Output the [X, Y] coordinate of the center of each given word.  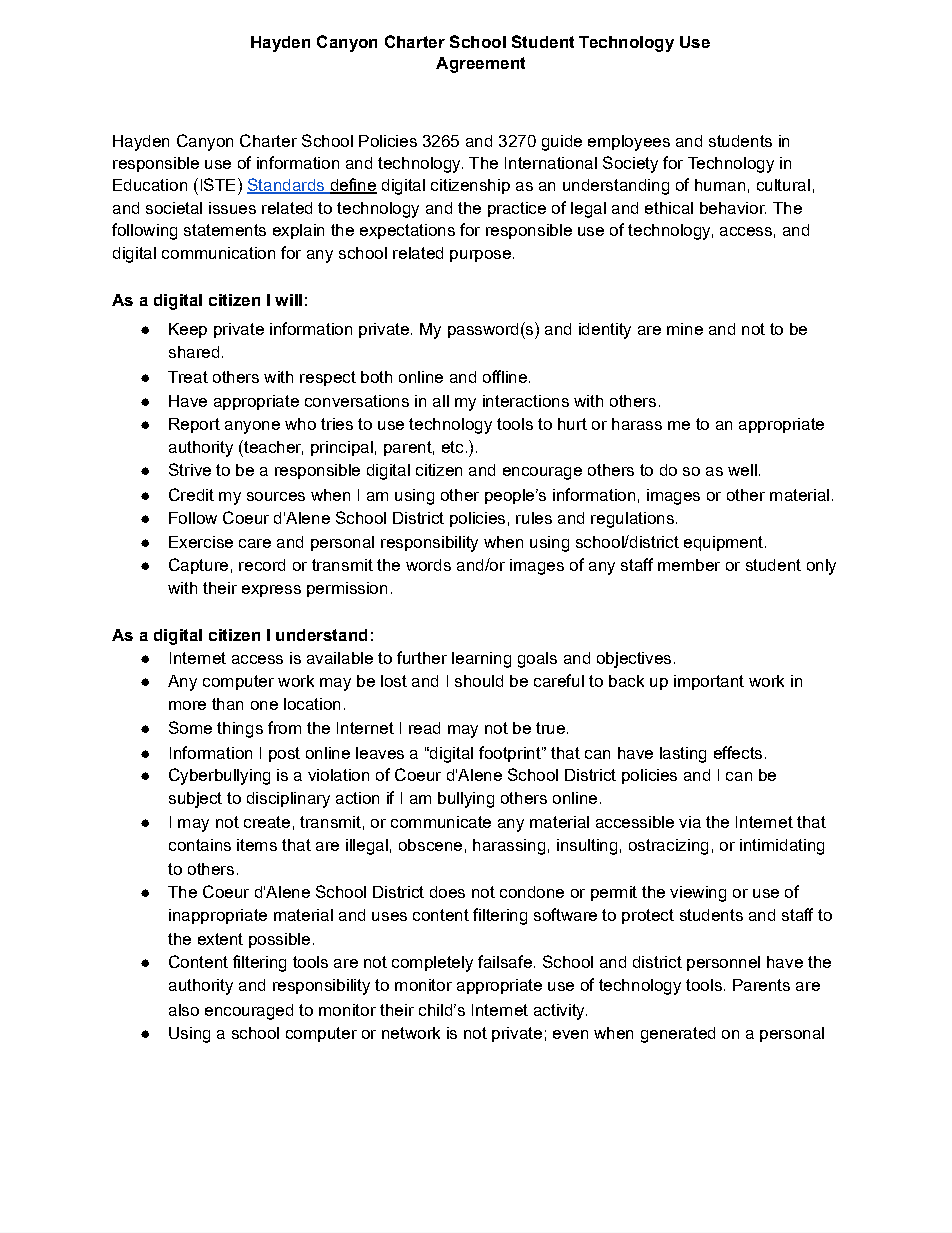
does [447, 892]
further [422, 657]
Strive [190, 469]
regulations [632, 520]
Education [150, 185]
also [184, 1010]
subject [195, 800]
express [271, 591]
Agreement [480, 65]
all [441, 401]
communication [218, 253]
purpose [480, 256]
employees [629, 143]
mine [685, 329]
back [626, 681]
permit [614, 893]
